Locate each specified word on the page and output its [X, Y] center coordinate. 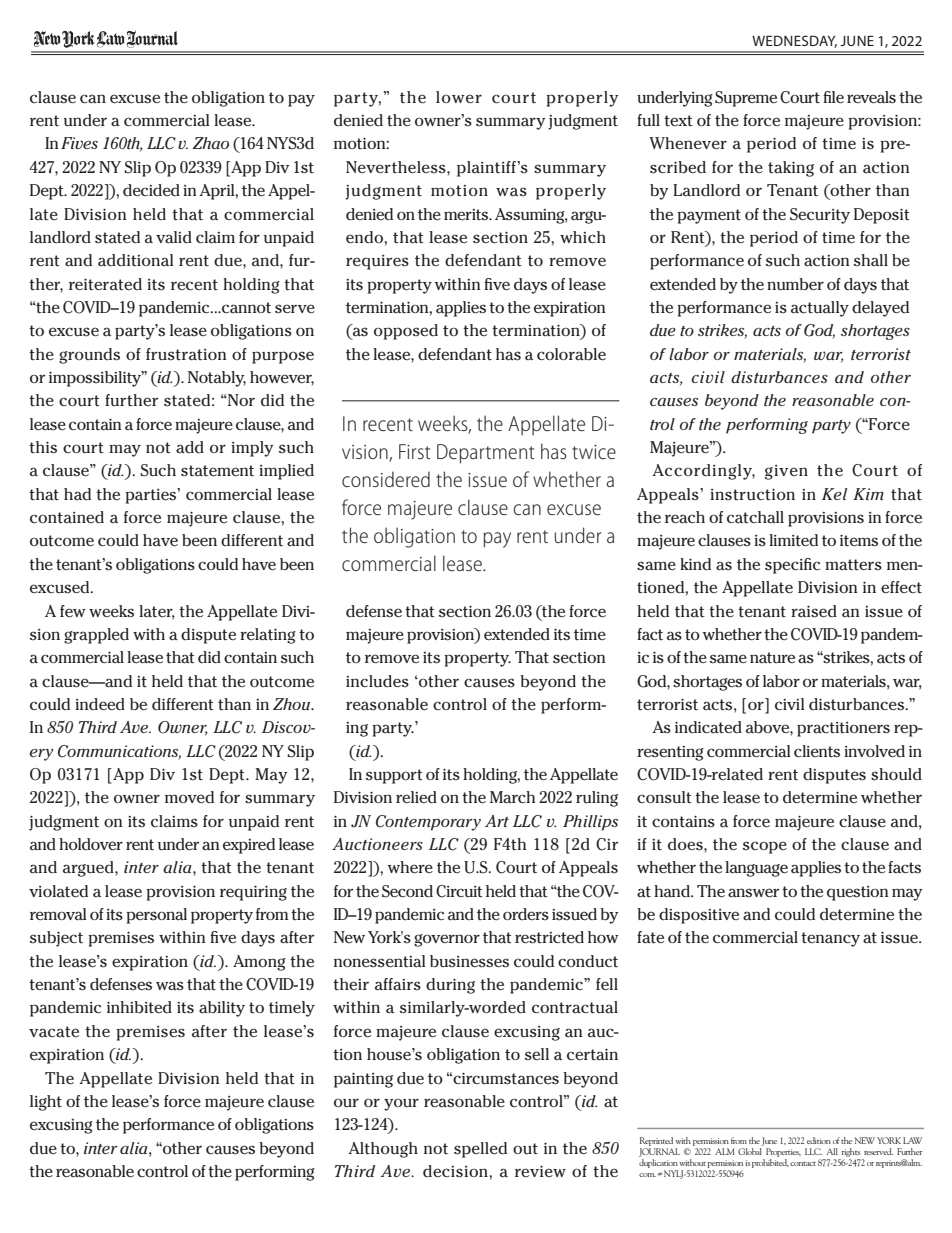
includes [377, 681]
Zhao [211, 143]
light [46, 1103]
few [73, 611]
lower [459, 97]
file [833, 97]
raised [814, 611]
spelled [480, 1150]
